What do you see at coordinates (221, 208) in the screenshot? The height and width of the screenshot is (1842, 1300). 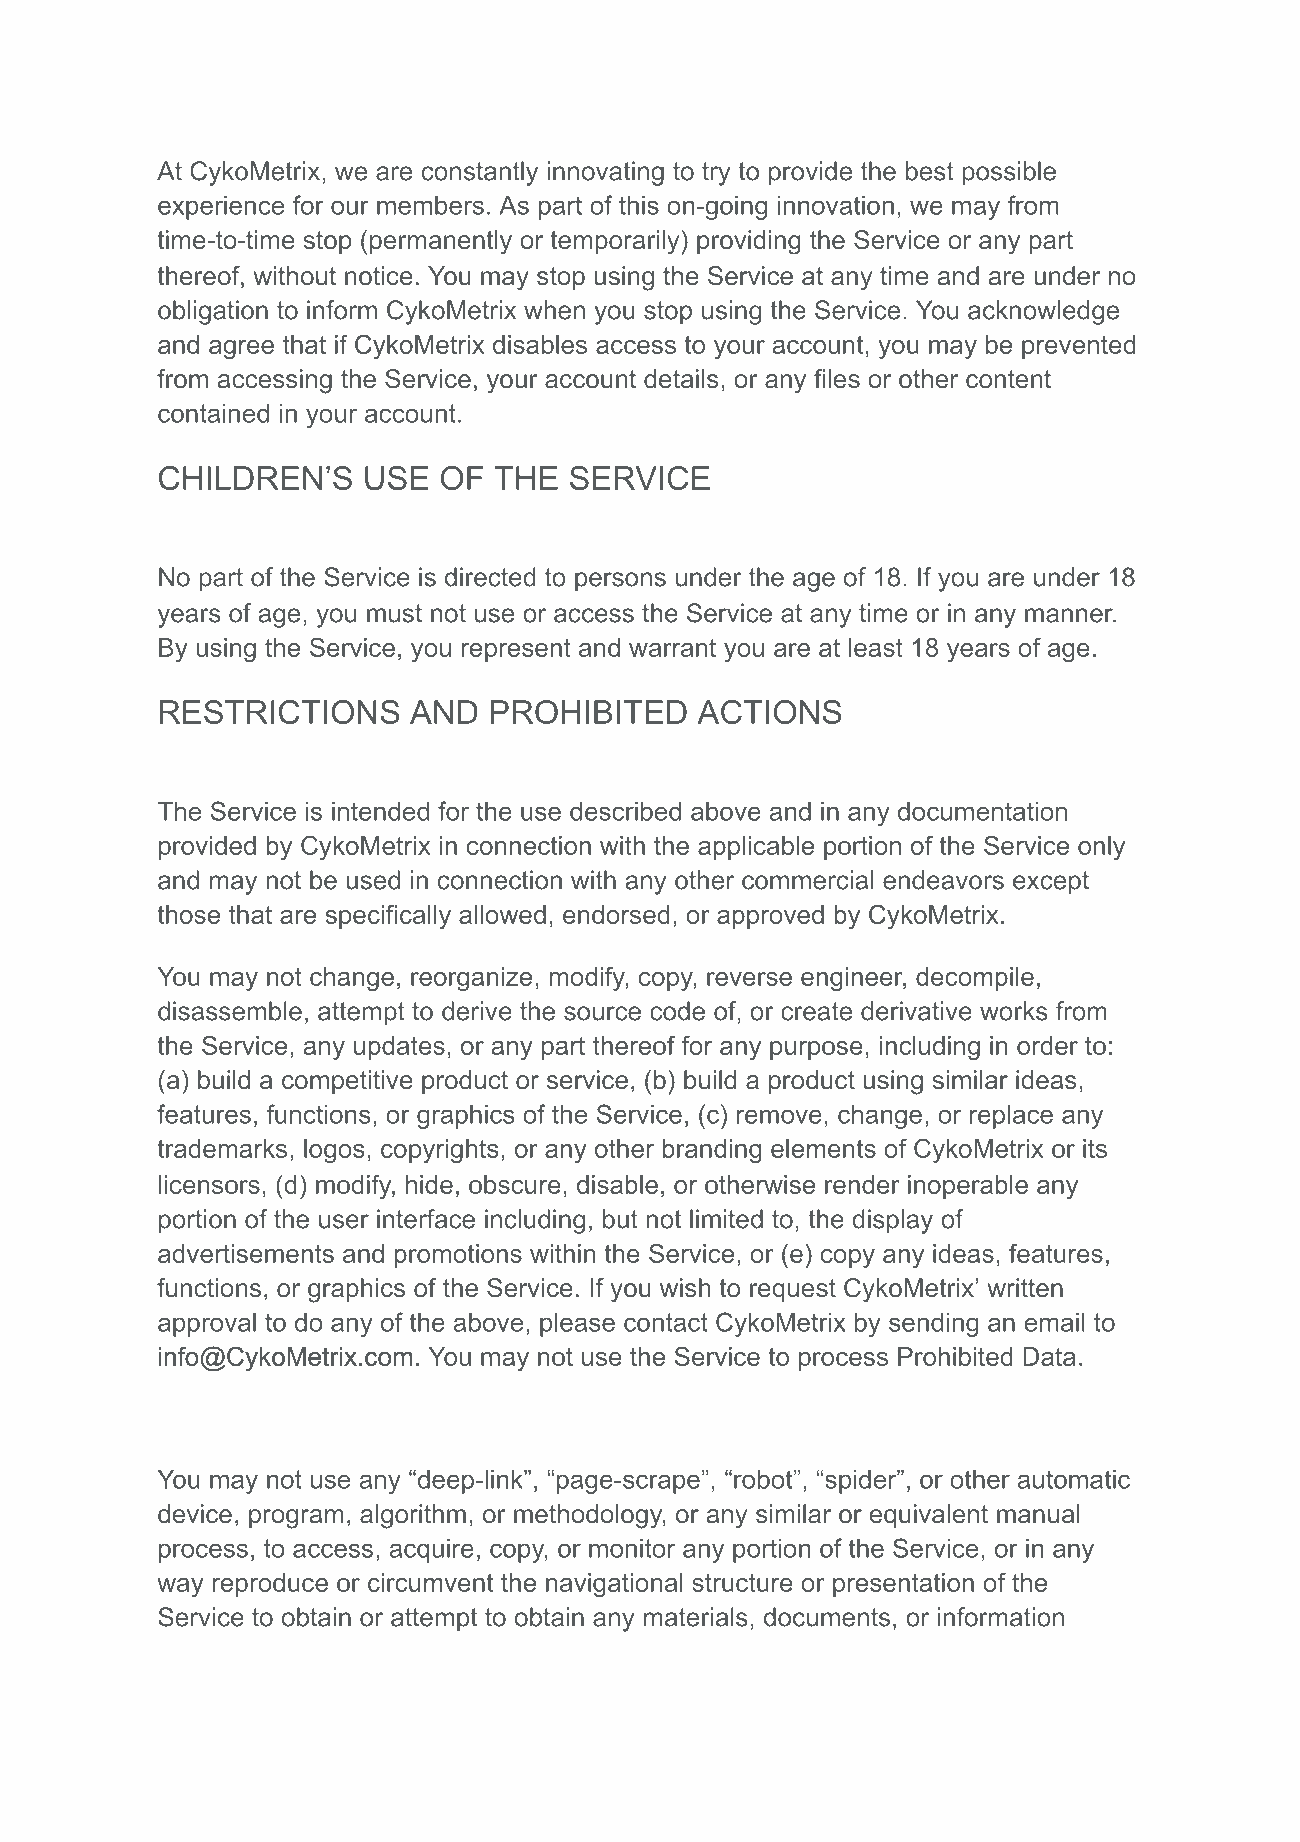 I see `experience` at bounding box center [221, 208].
